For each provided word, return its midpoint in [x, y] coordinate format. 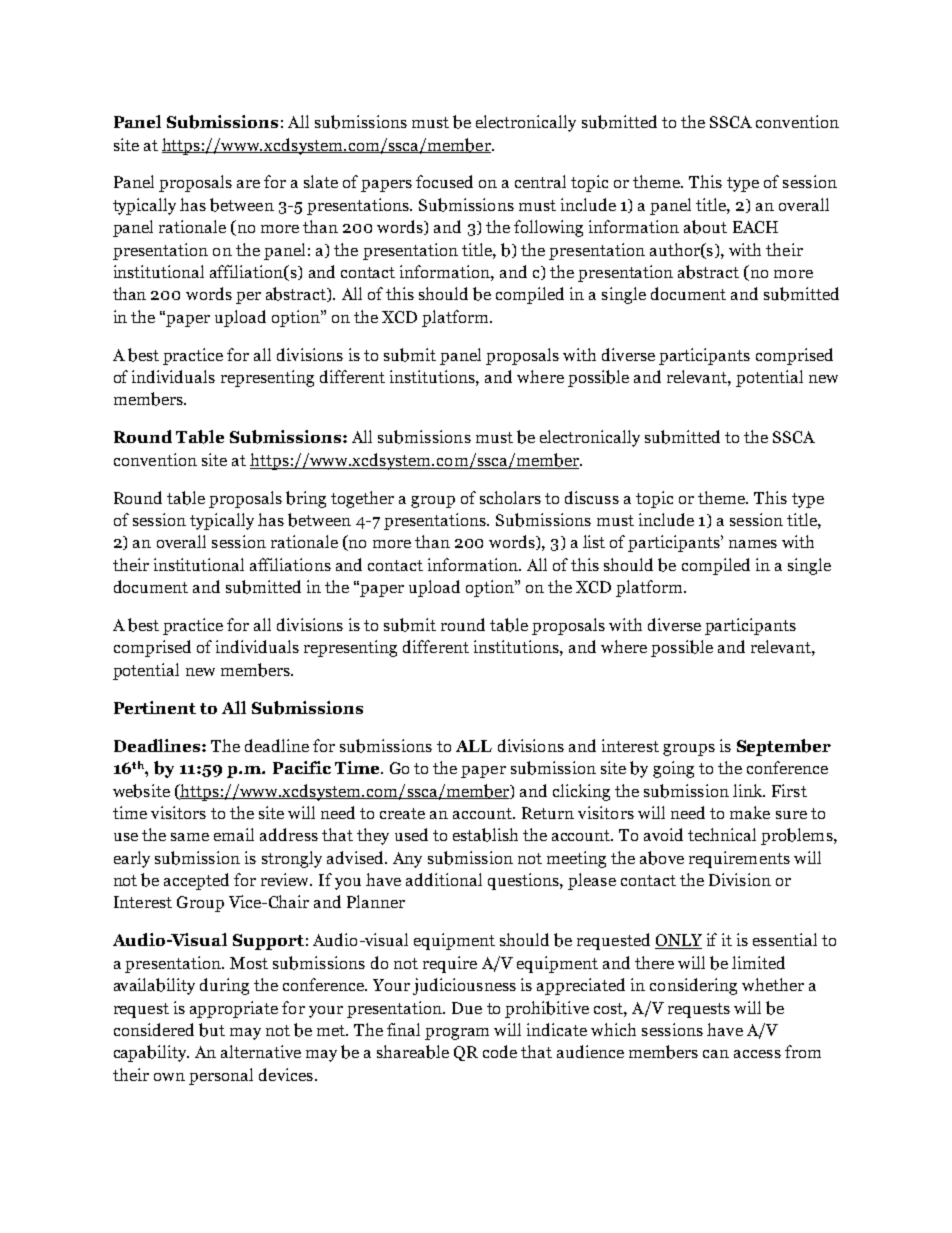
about [705, 227]
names [753, 544]
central [540, 181]
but [212, 1030]
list [594, 541]
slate [321, 181]
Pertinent [155, 707]
